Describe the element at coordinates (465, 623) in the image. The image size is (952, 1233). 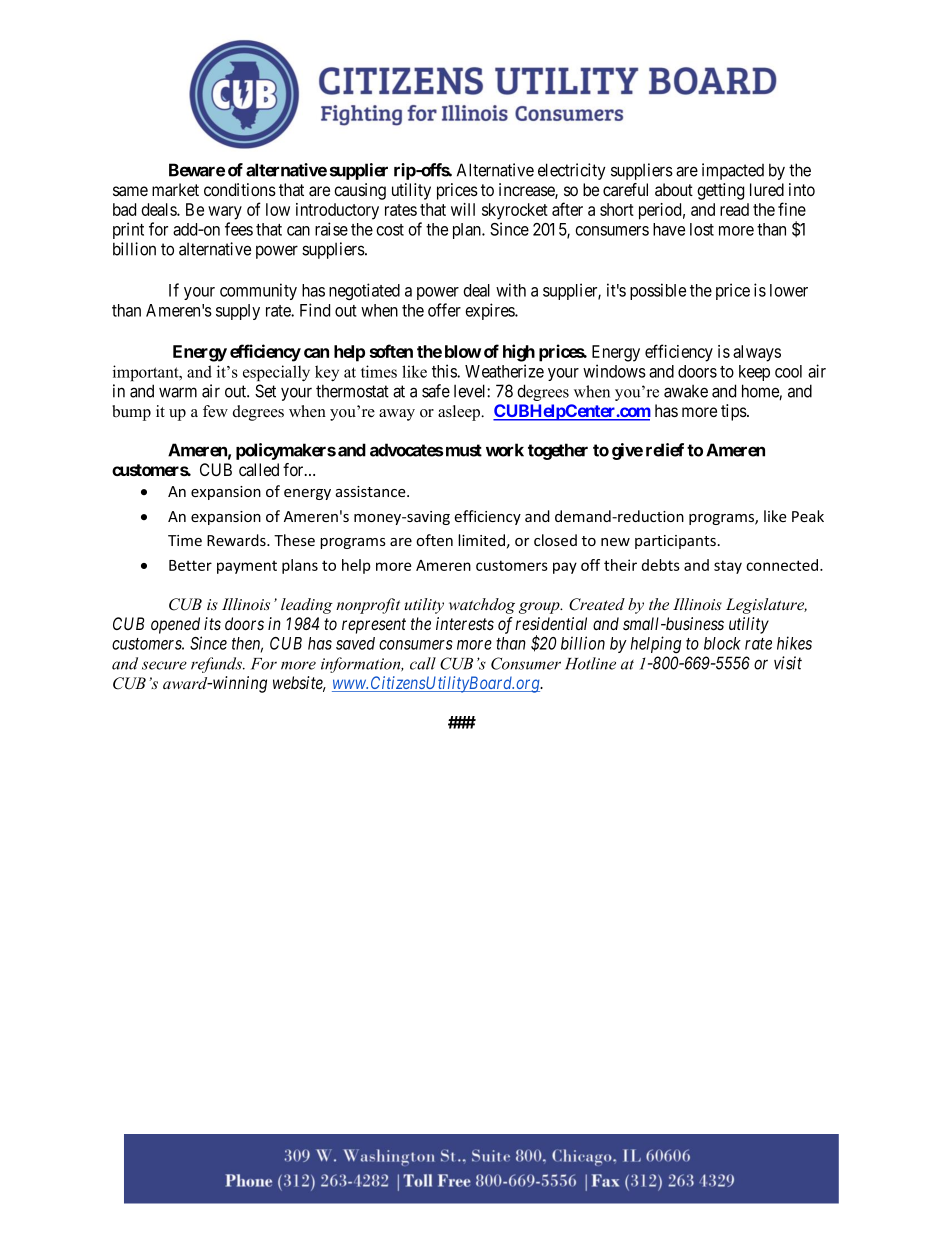
I see `interests` at that location.
